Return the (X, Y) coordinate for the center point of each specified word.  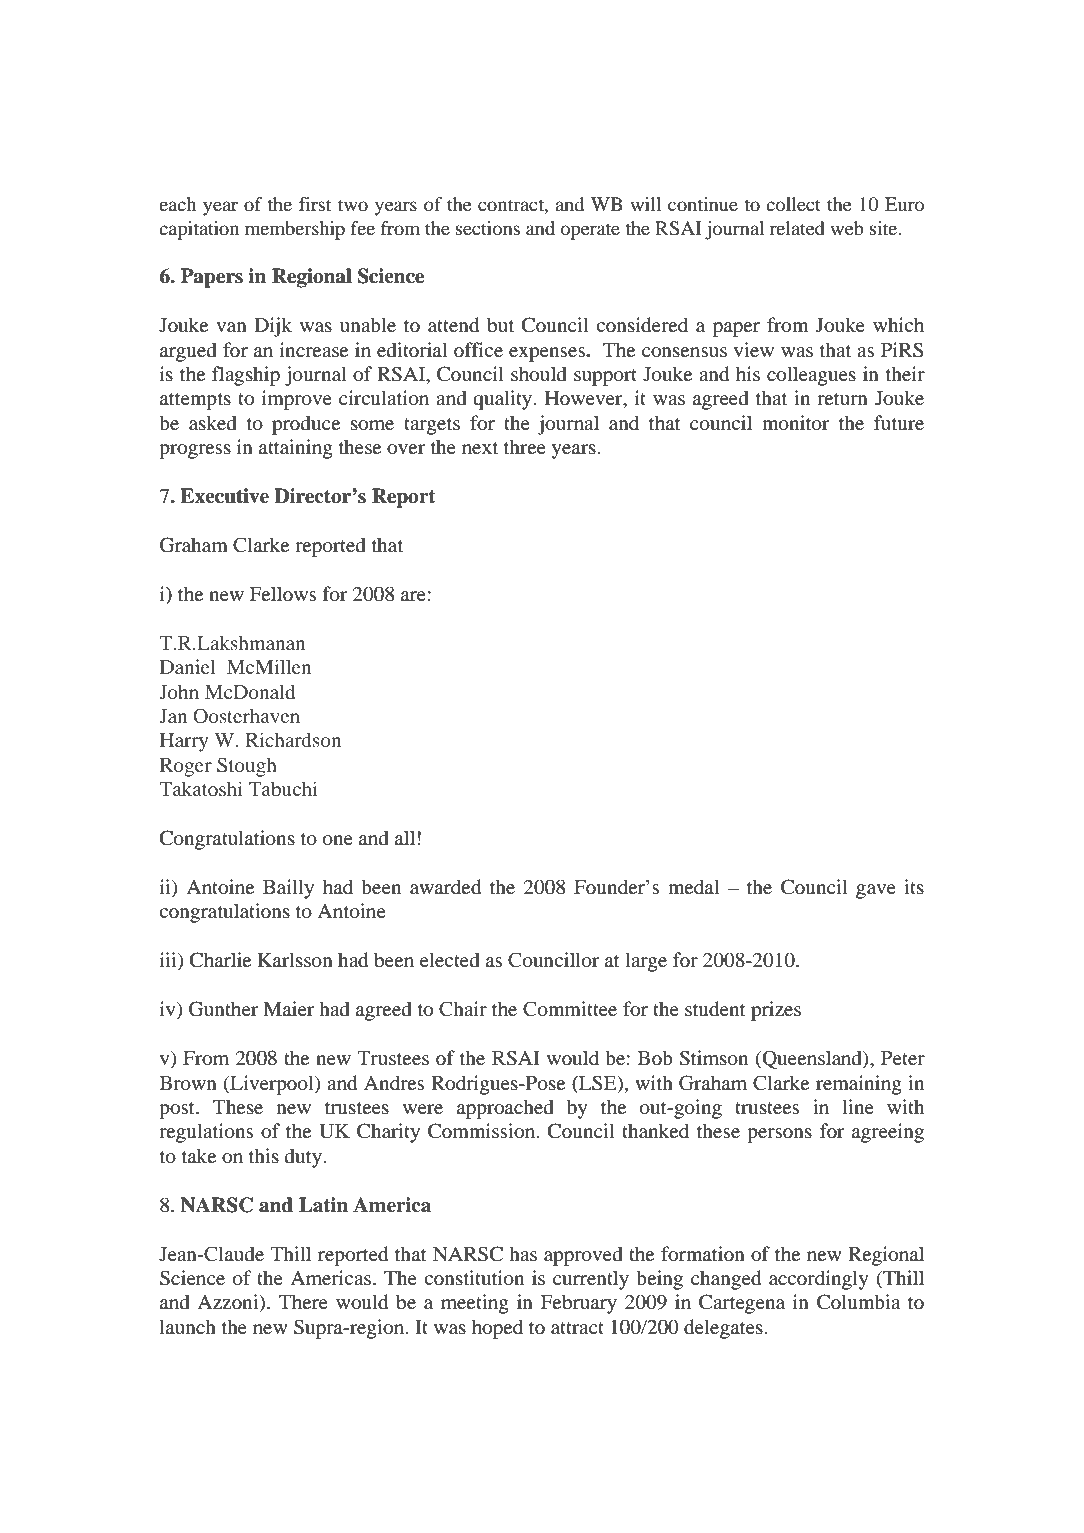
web (847, 228)
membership (295, 230)
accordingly (819, 1280)
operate (590, 231)
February (579, 1304)
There (303, 1301)
